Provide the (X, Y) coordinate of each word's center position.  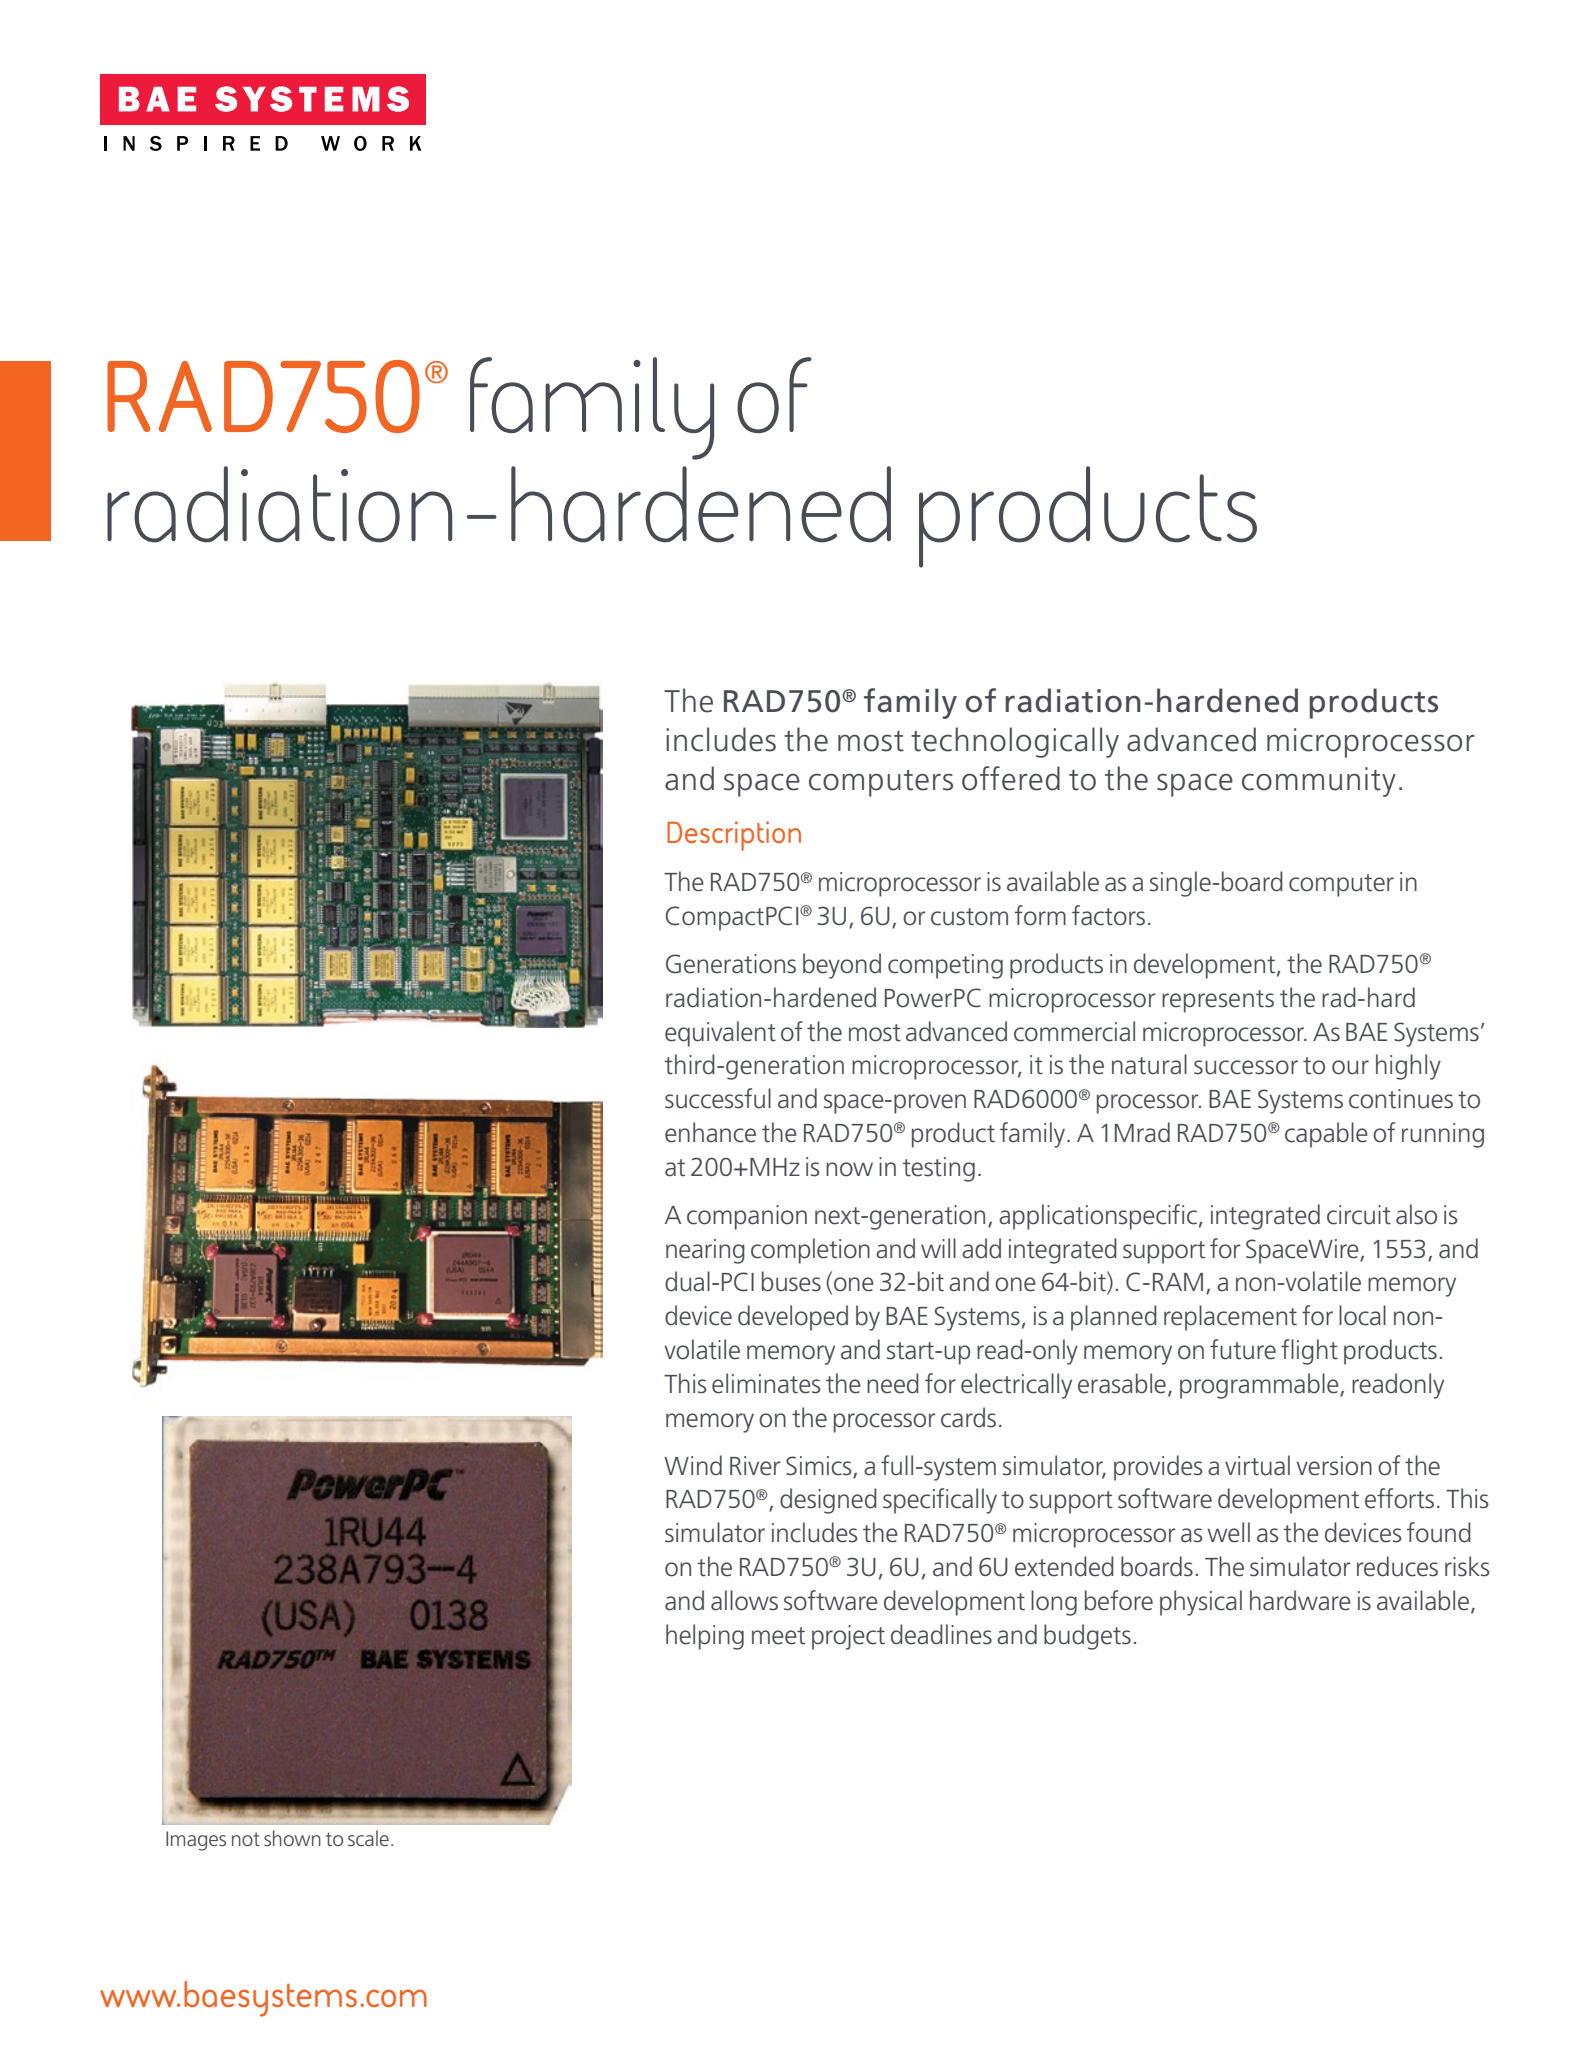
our (1350, 1067)
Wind (693, 1465)
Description (734, 836)
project (848, 1637)
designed (828, 1501)
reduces (1397, 1566)
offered (1011, 778)
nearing (705, 1251)
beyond (842, 966)
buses (791, 1281)
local (1362, 1315)
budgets (1087, 1637)
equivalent (720, 1034)
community (1319, 782)
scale (368, 1838)
